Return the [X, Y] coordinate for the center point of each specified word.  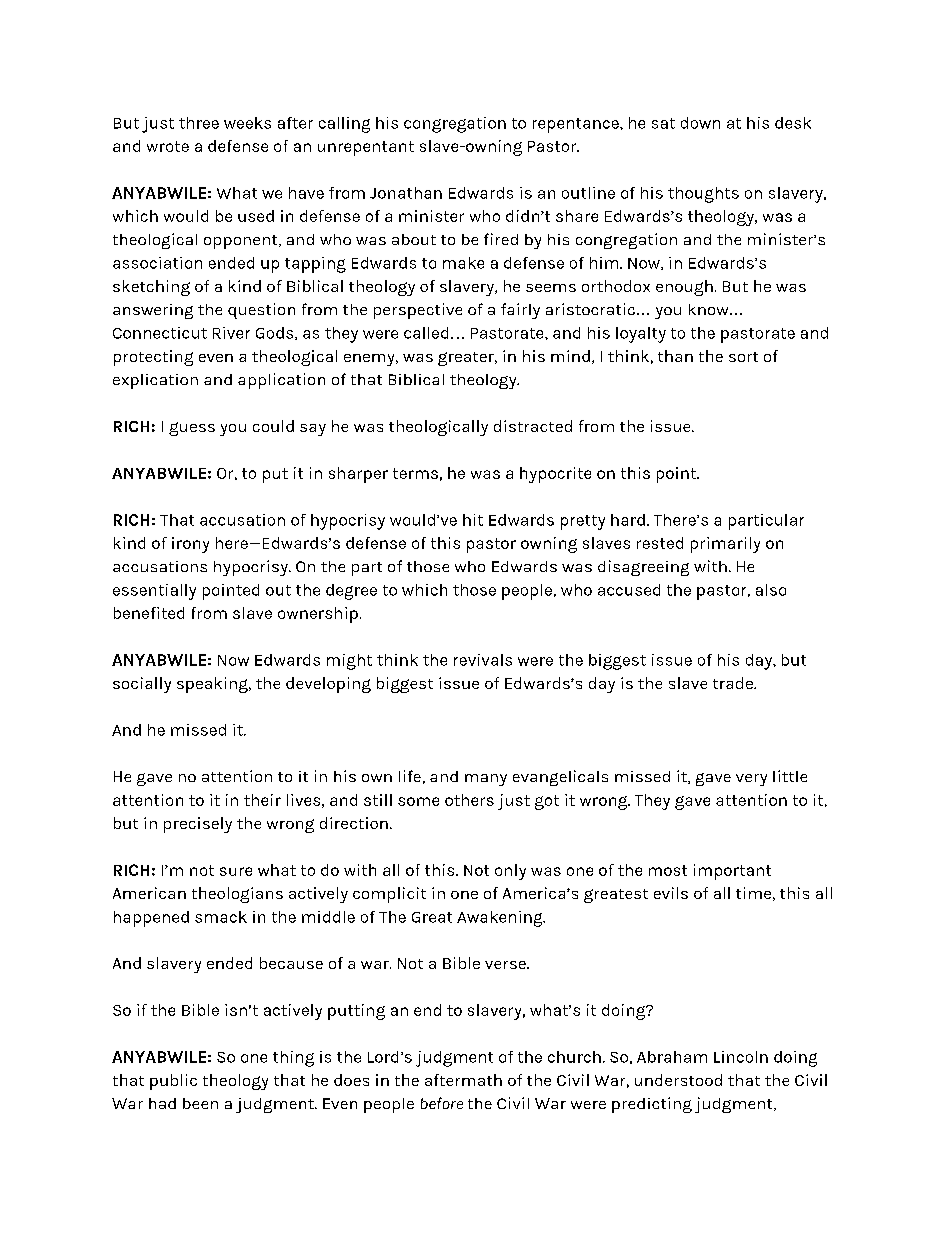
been [200, 1103]
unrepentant [366, 148]
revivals [483, 660]
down [700, 123]
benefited [149, 613]
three [199, 123]
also [771, 590]
